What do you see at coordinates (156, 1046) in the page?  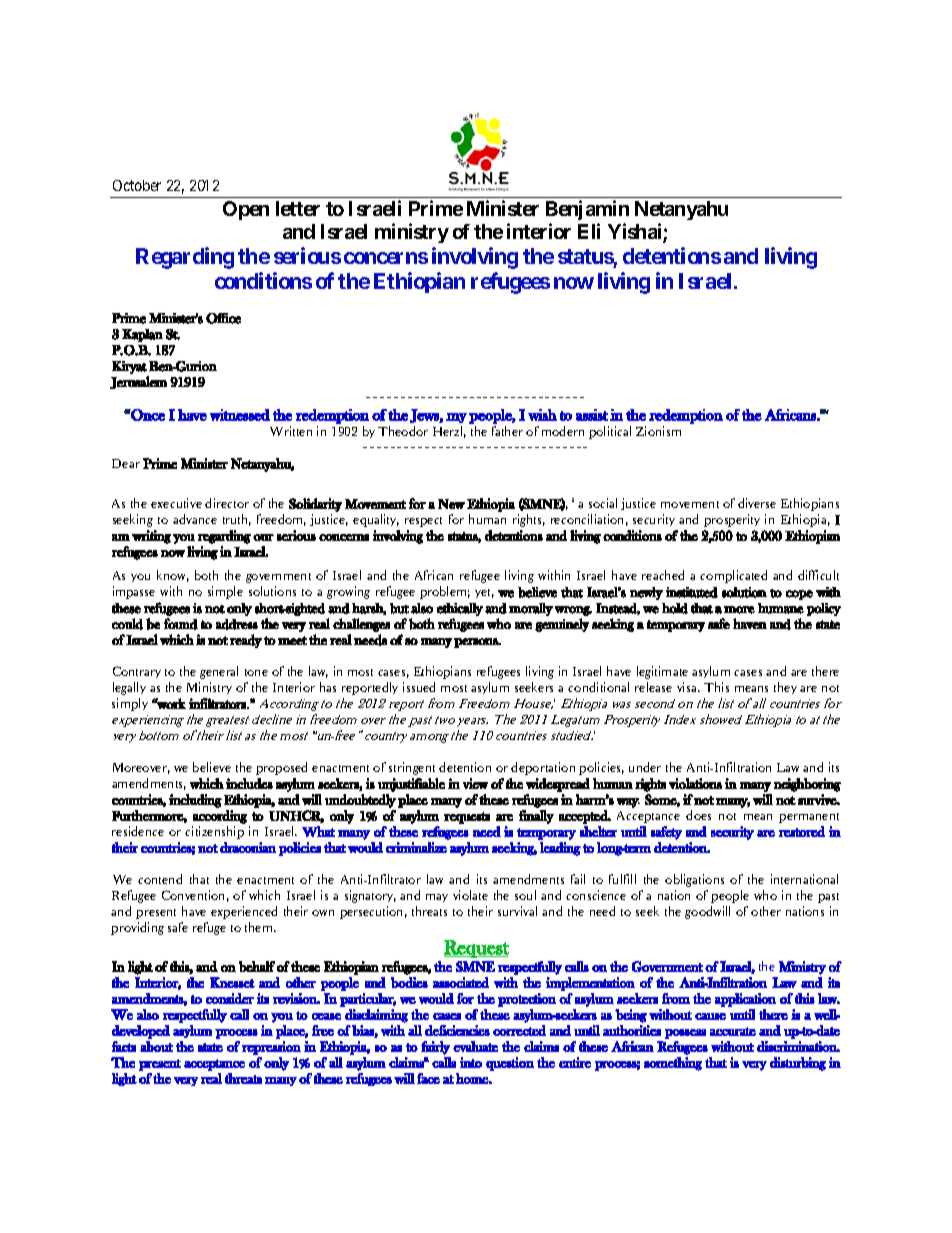 I see `about` at bounding box center [156, 1046].
